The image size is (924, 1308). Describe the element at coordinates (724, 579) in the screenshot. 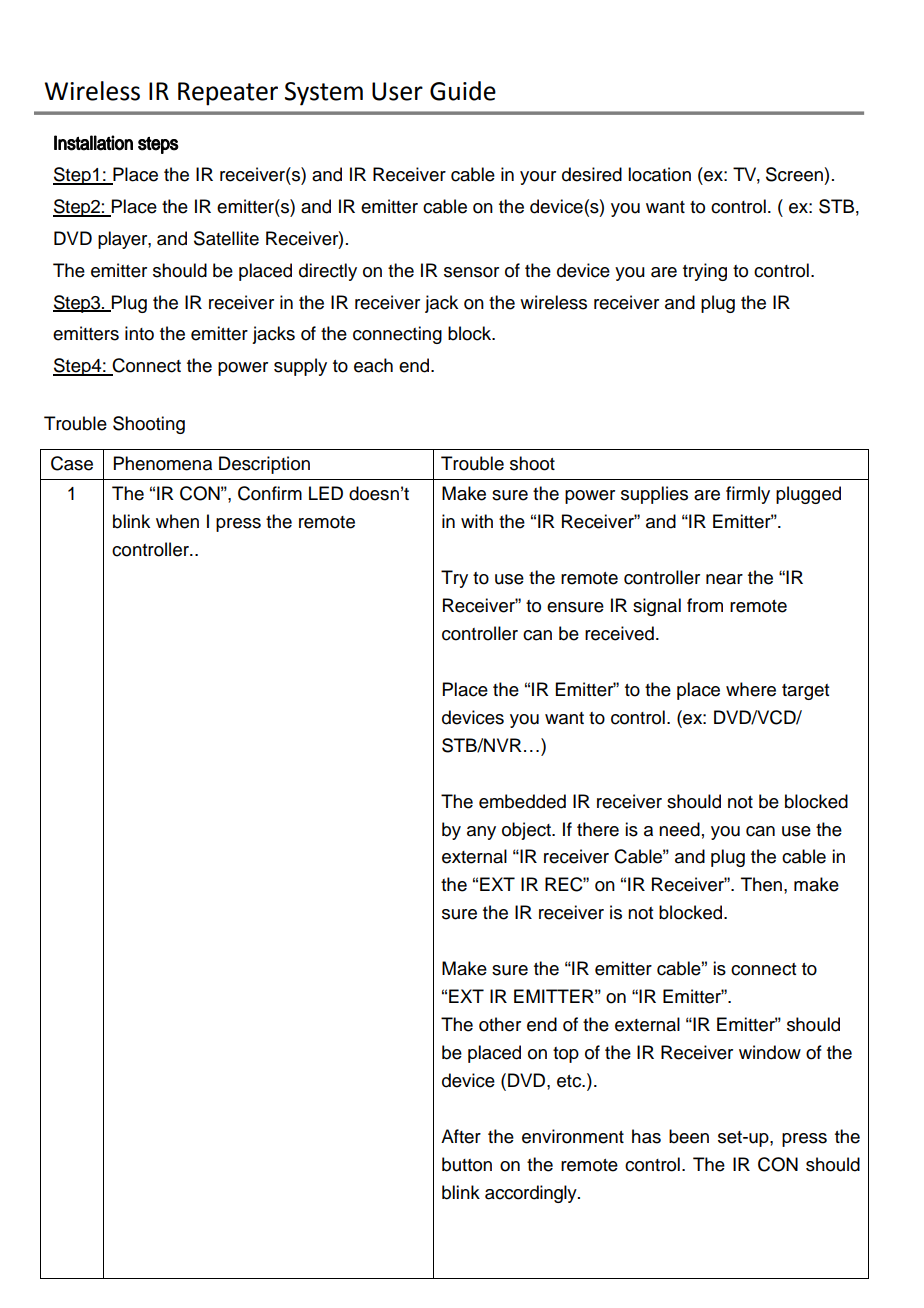

I see `near` at that location.
